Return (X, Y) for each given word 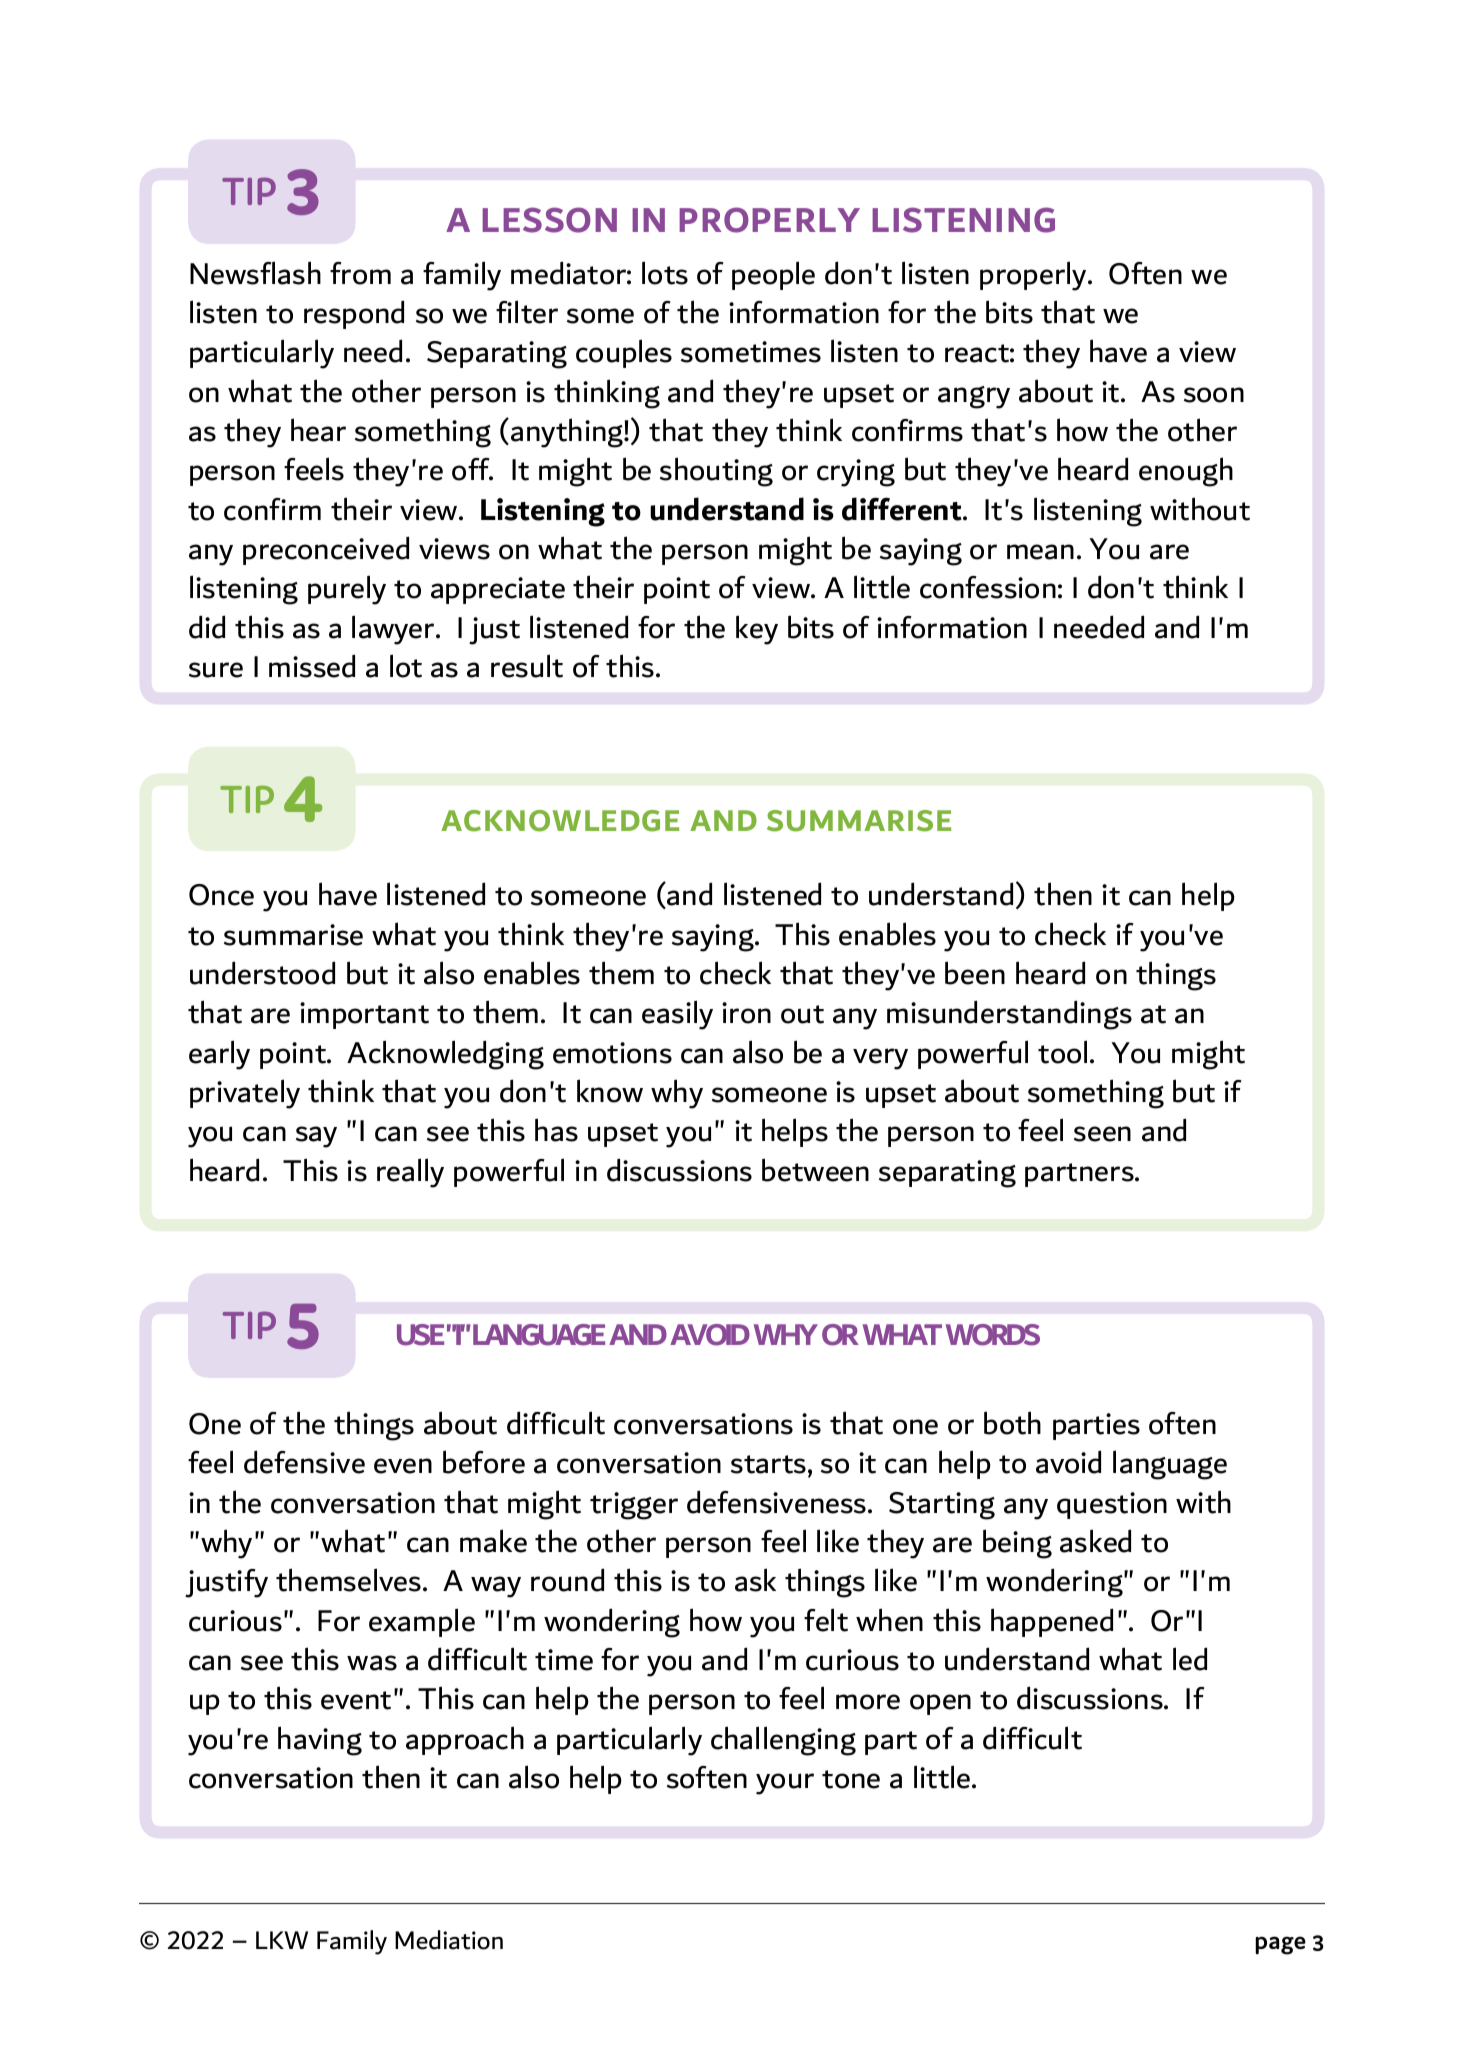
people (773, 275)
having (320, 1741)
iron (746, 1013)
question (1112, 1505)
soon (1214, 395)
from (360, 273)
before (484, 1462)
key (757, 630)
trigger (634, 1506)
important (364, 1015)
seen (1102, 1134)
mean (1040, 552)
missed (312, 666)
